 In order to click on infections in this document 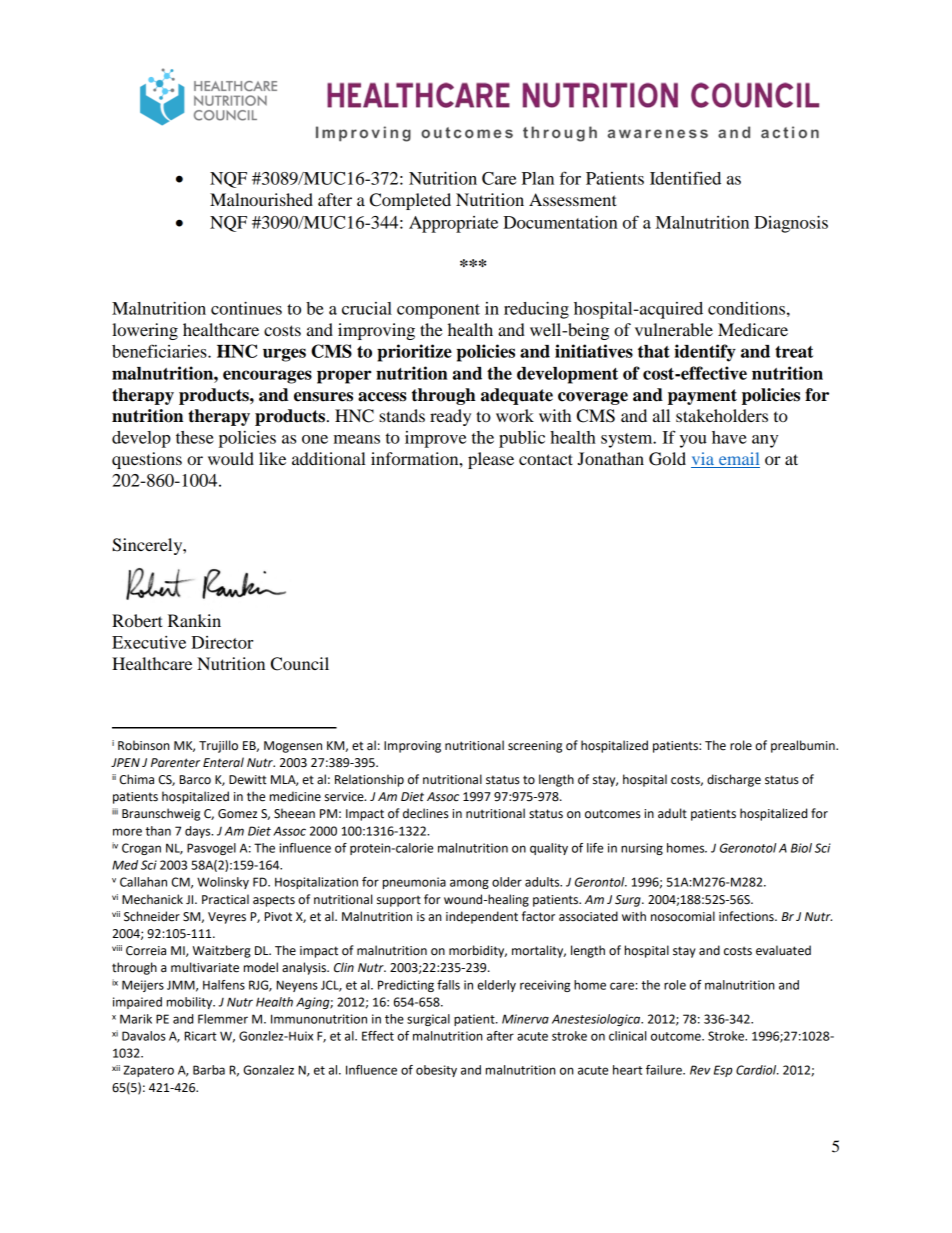, I will do `click(747, 916)`.
